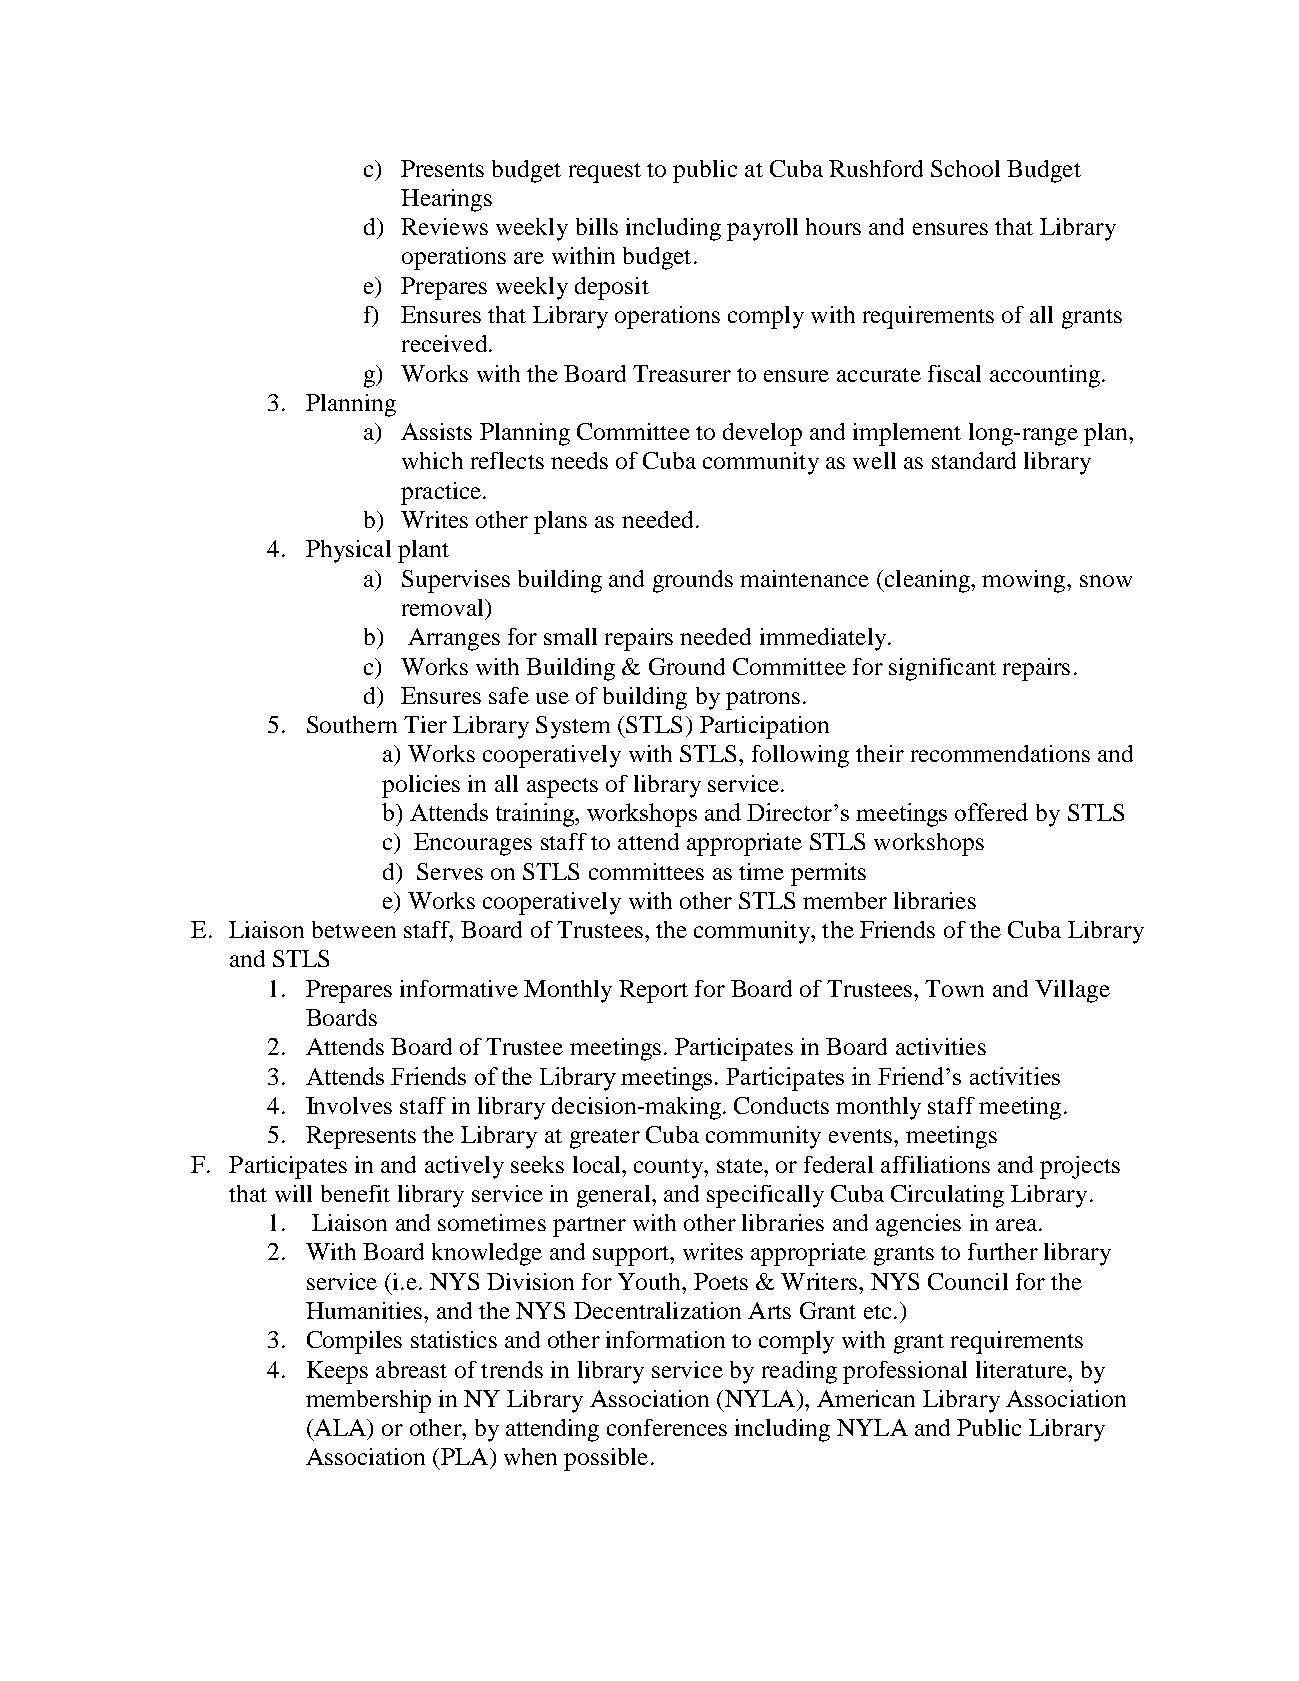  I want to click on conferences, so click(667, 1427).
